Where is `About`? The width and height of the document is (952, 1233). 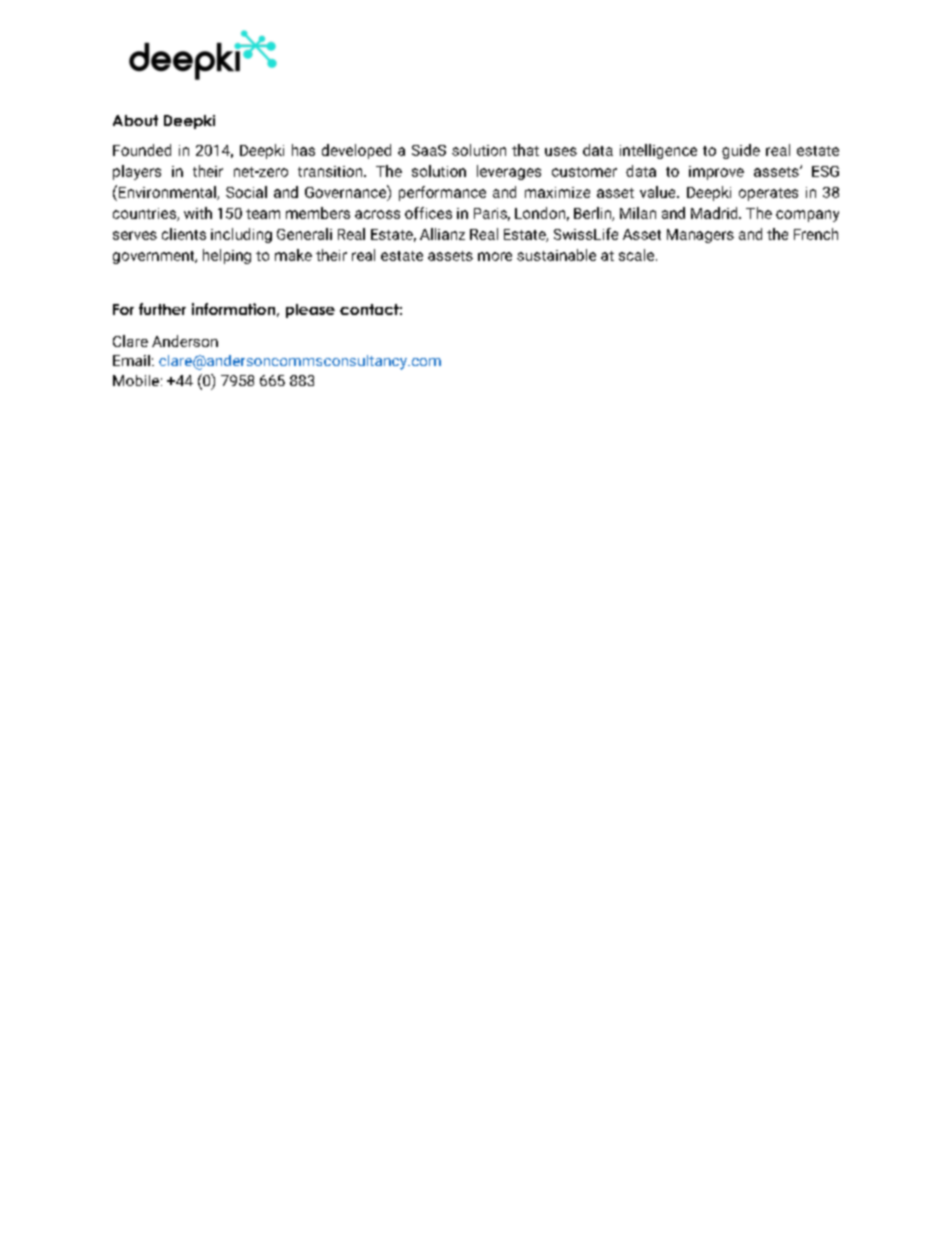 About is located at coordinates (135, 120).
